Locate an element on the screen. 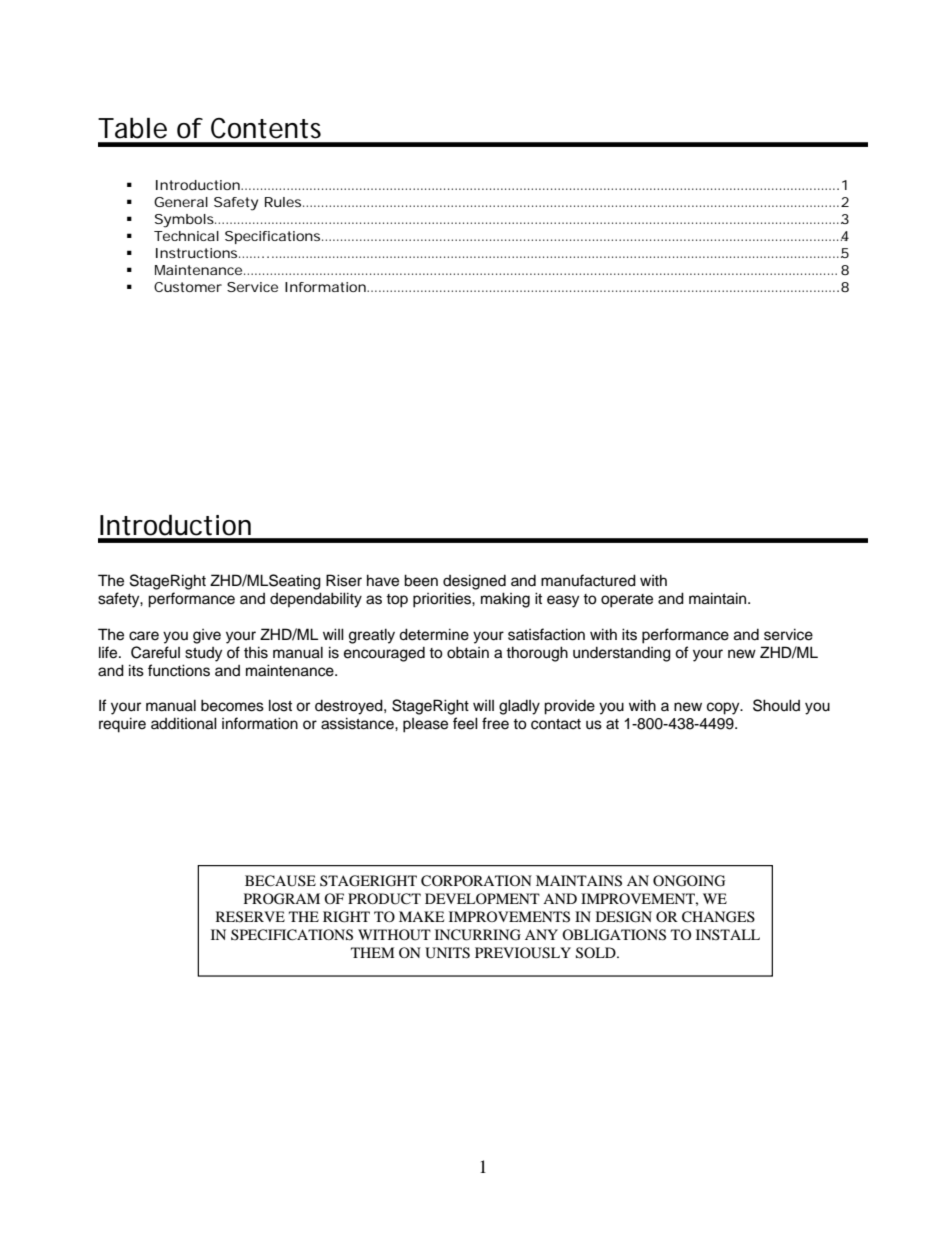 This screenshot has height=1233, width=952. copy is located at coordinates (724, 708).
